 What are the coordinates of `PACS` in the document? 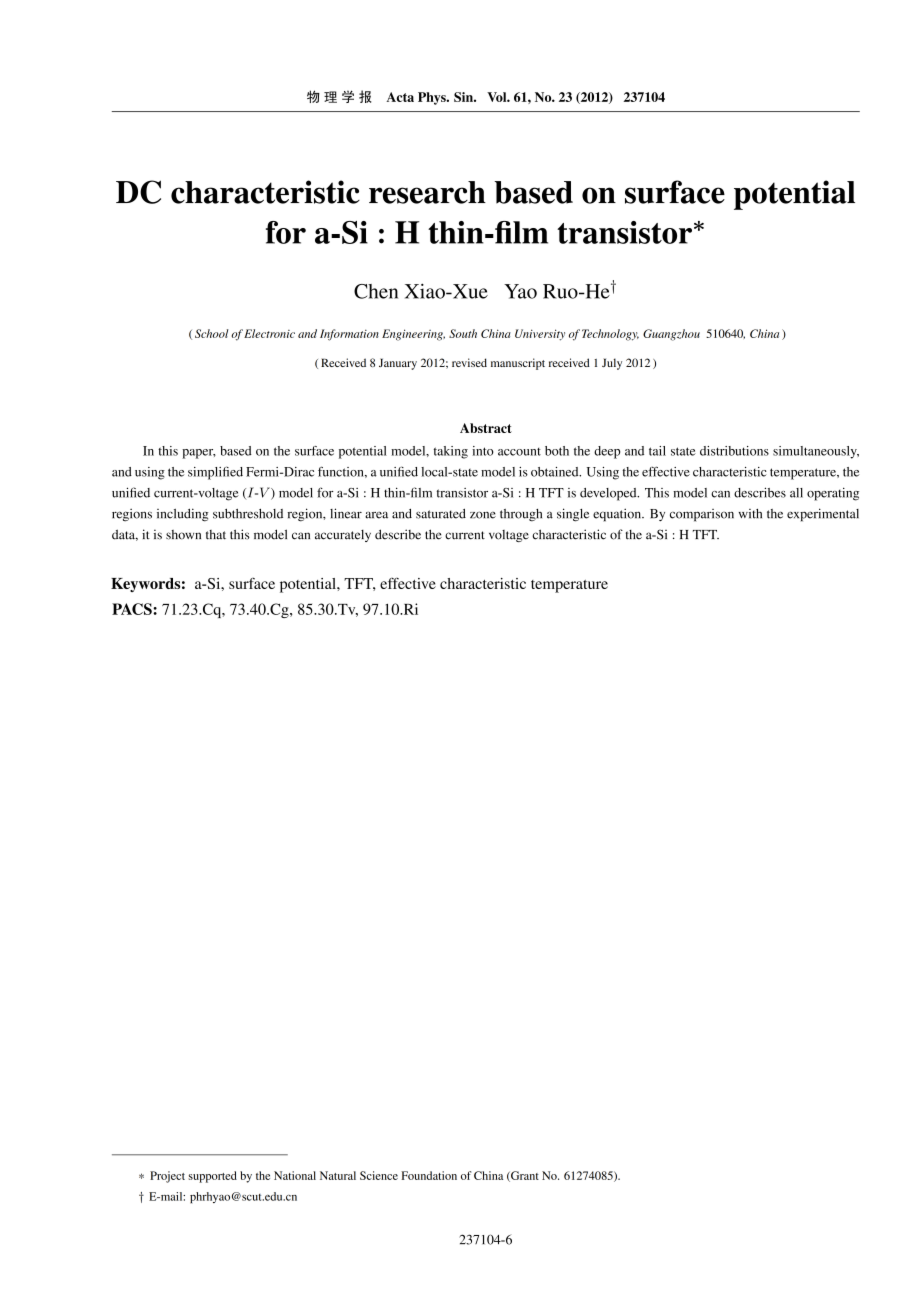 It's located at (133, 609).
